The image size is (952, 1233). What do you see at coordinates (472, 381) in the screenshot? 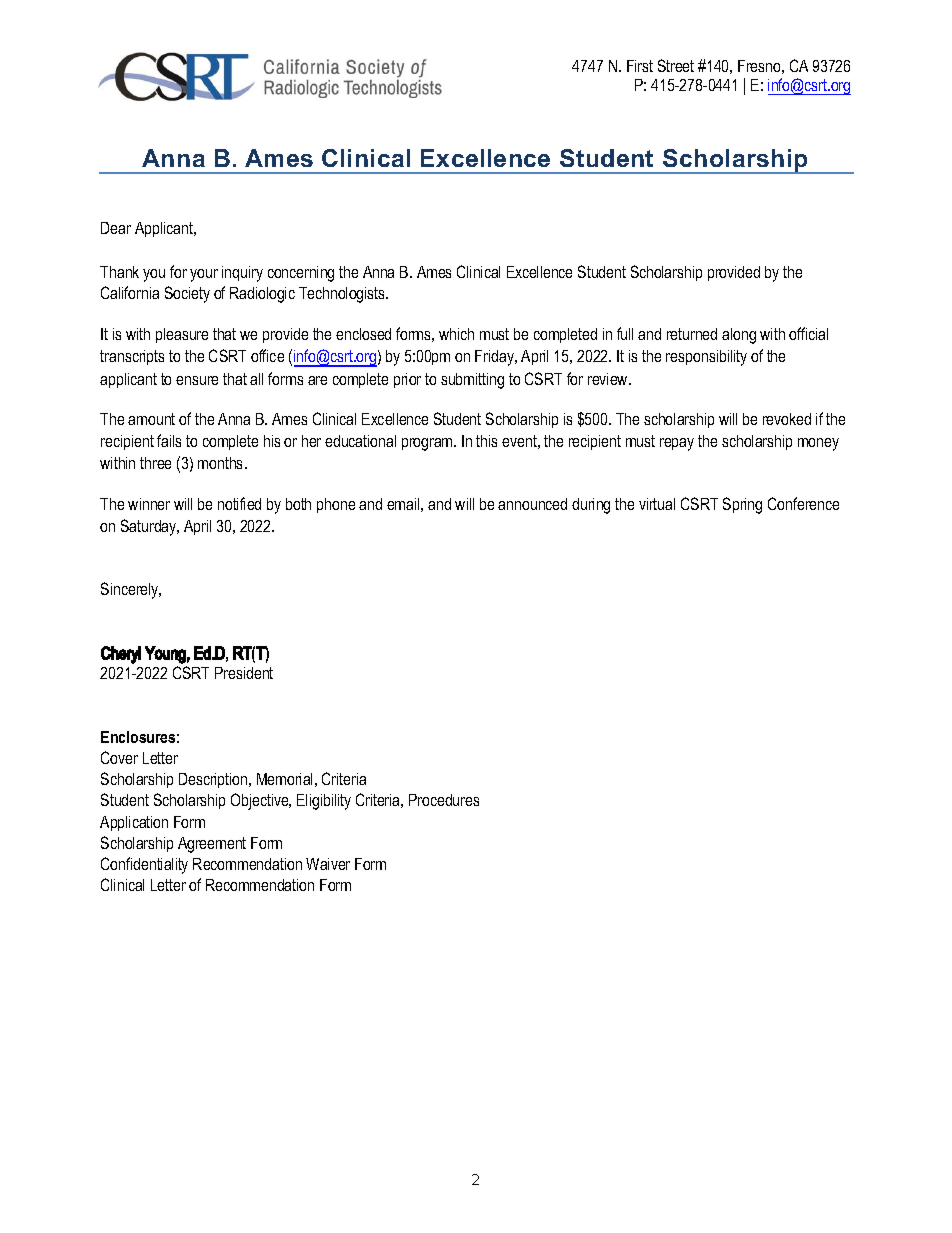
I see `submitting` at bounding box center [472, 381].
